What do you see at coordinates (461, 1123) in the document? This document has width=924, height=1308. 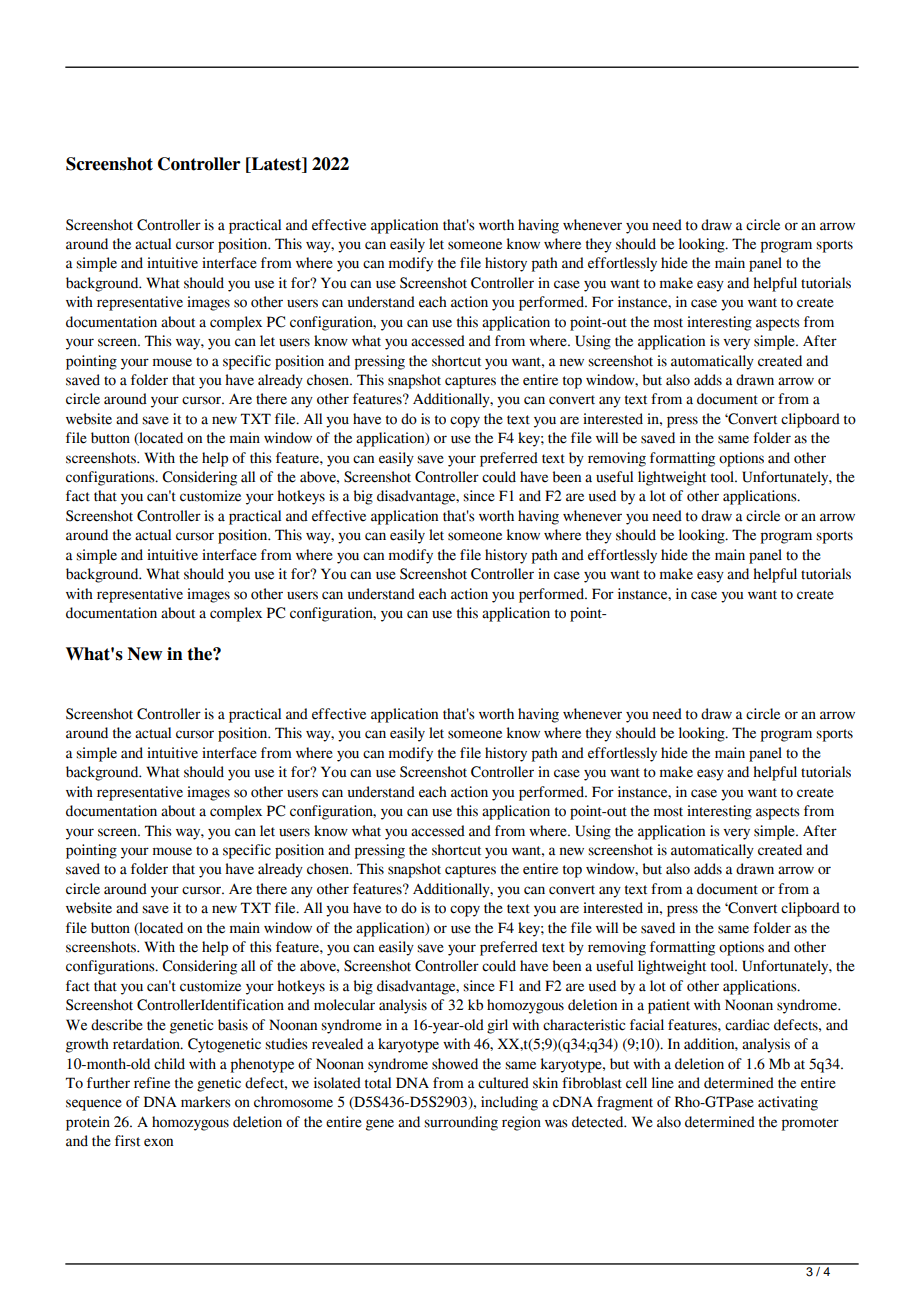 I see `surrounding` at bounding box center [461, 1123].
